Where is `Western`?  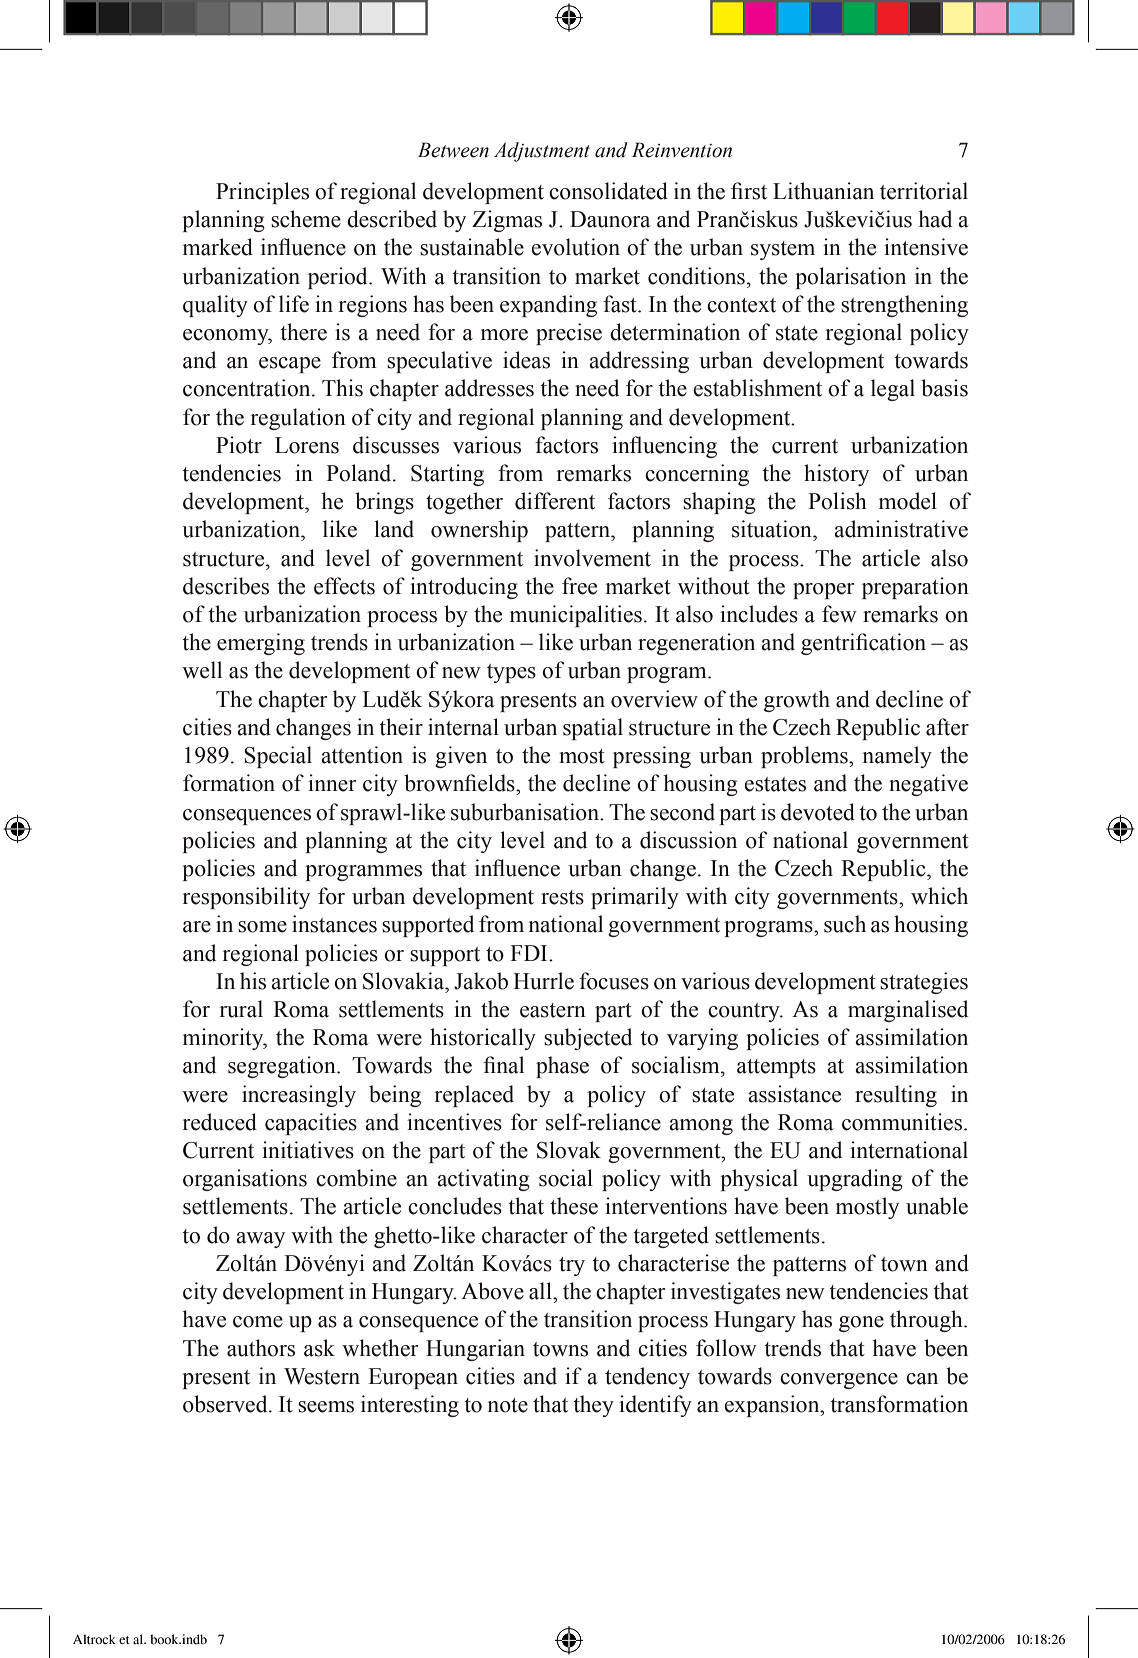 Western is located at coordinates (322, 1376).
